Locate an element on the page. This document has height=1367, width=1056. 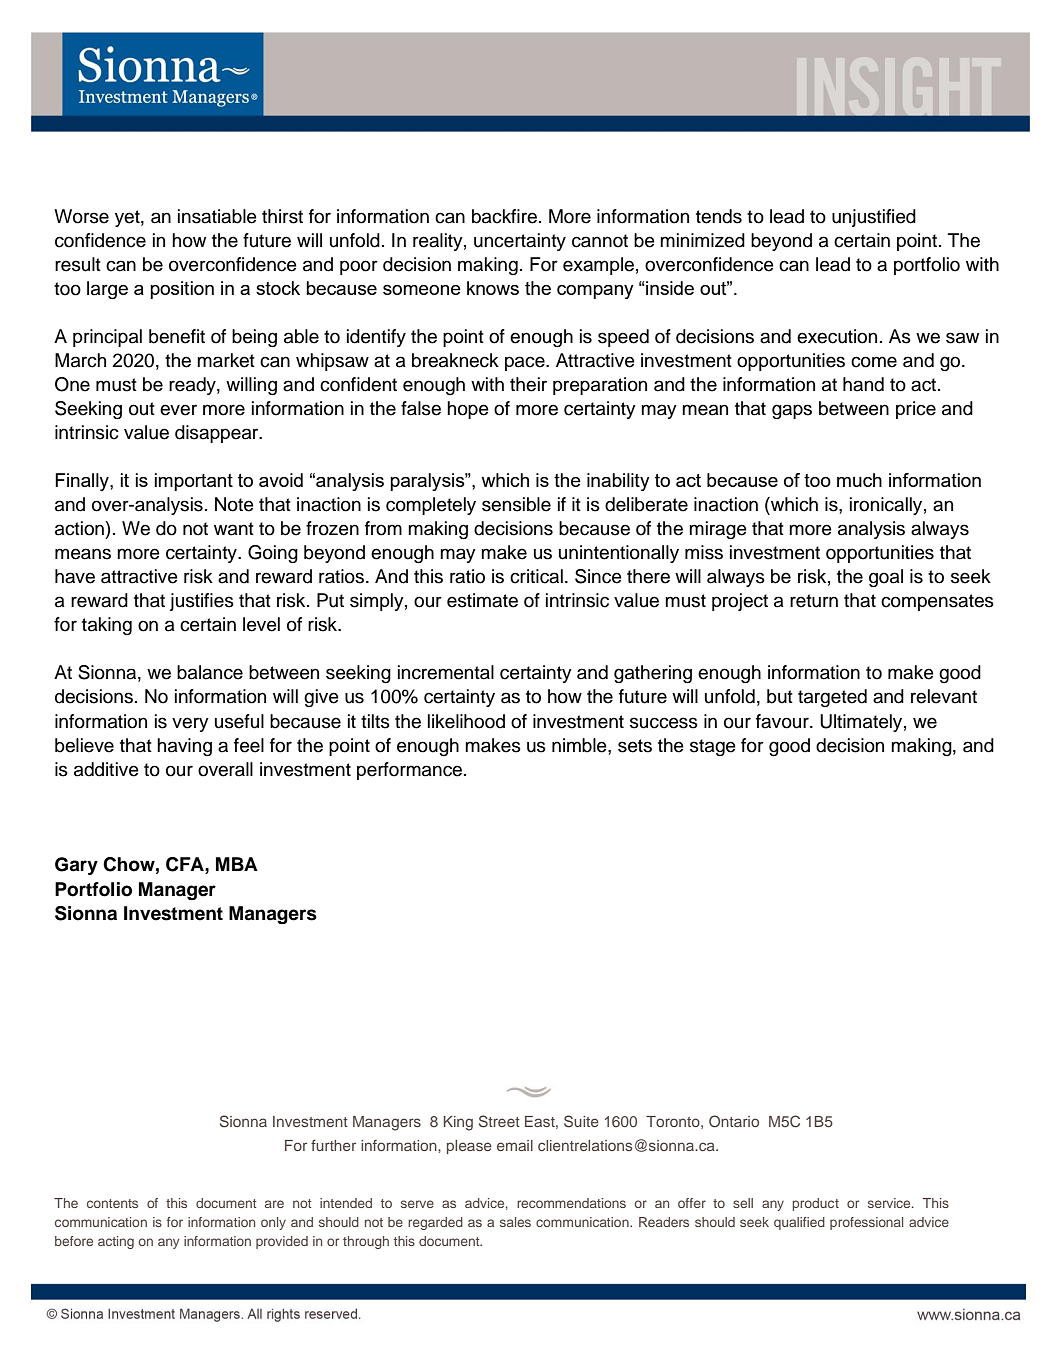
sales is located at coordinates (515, 1222).
